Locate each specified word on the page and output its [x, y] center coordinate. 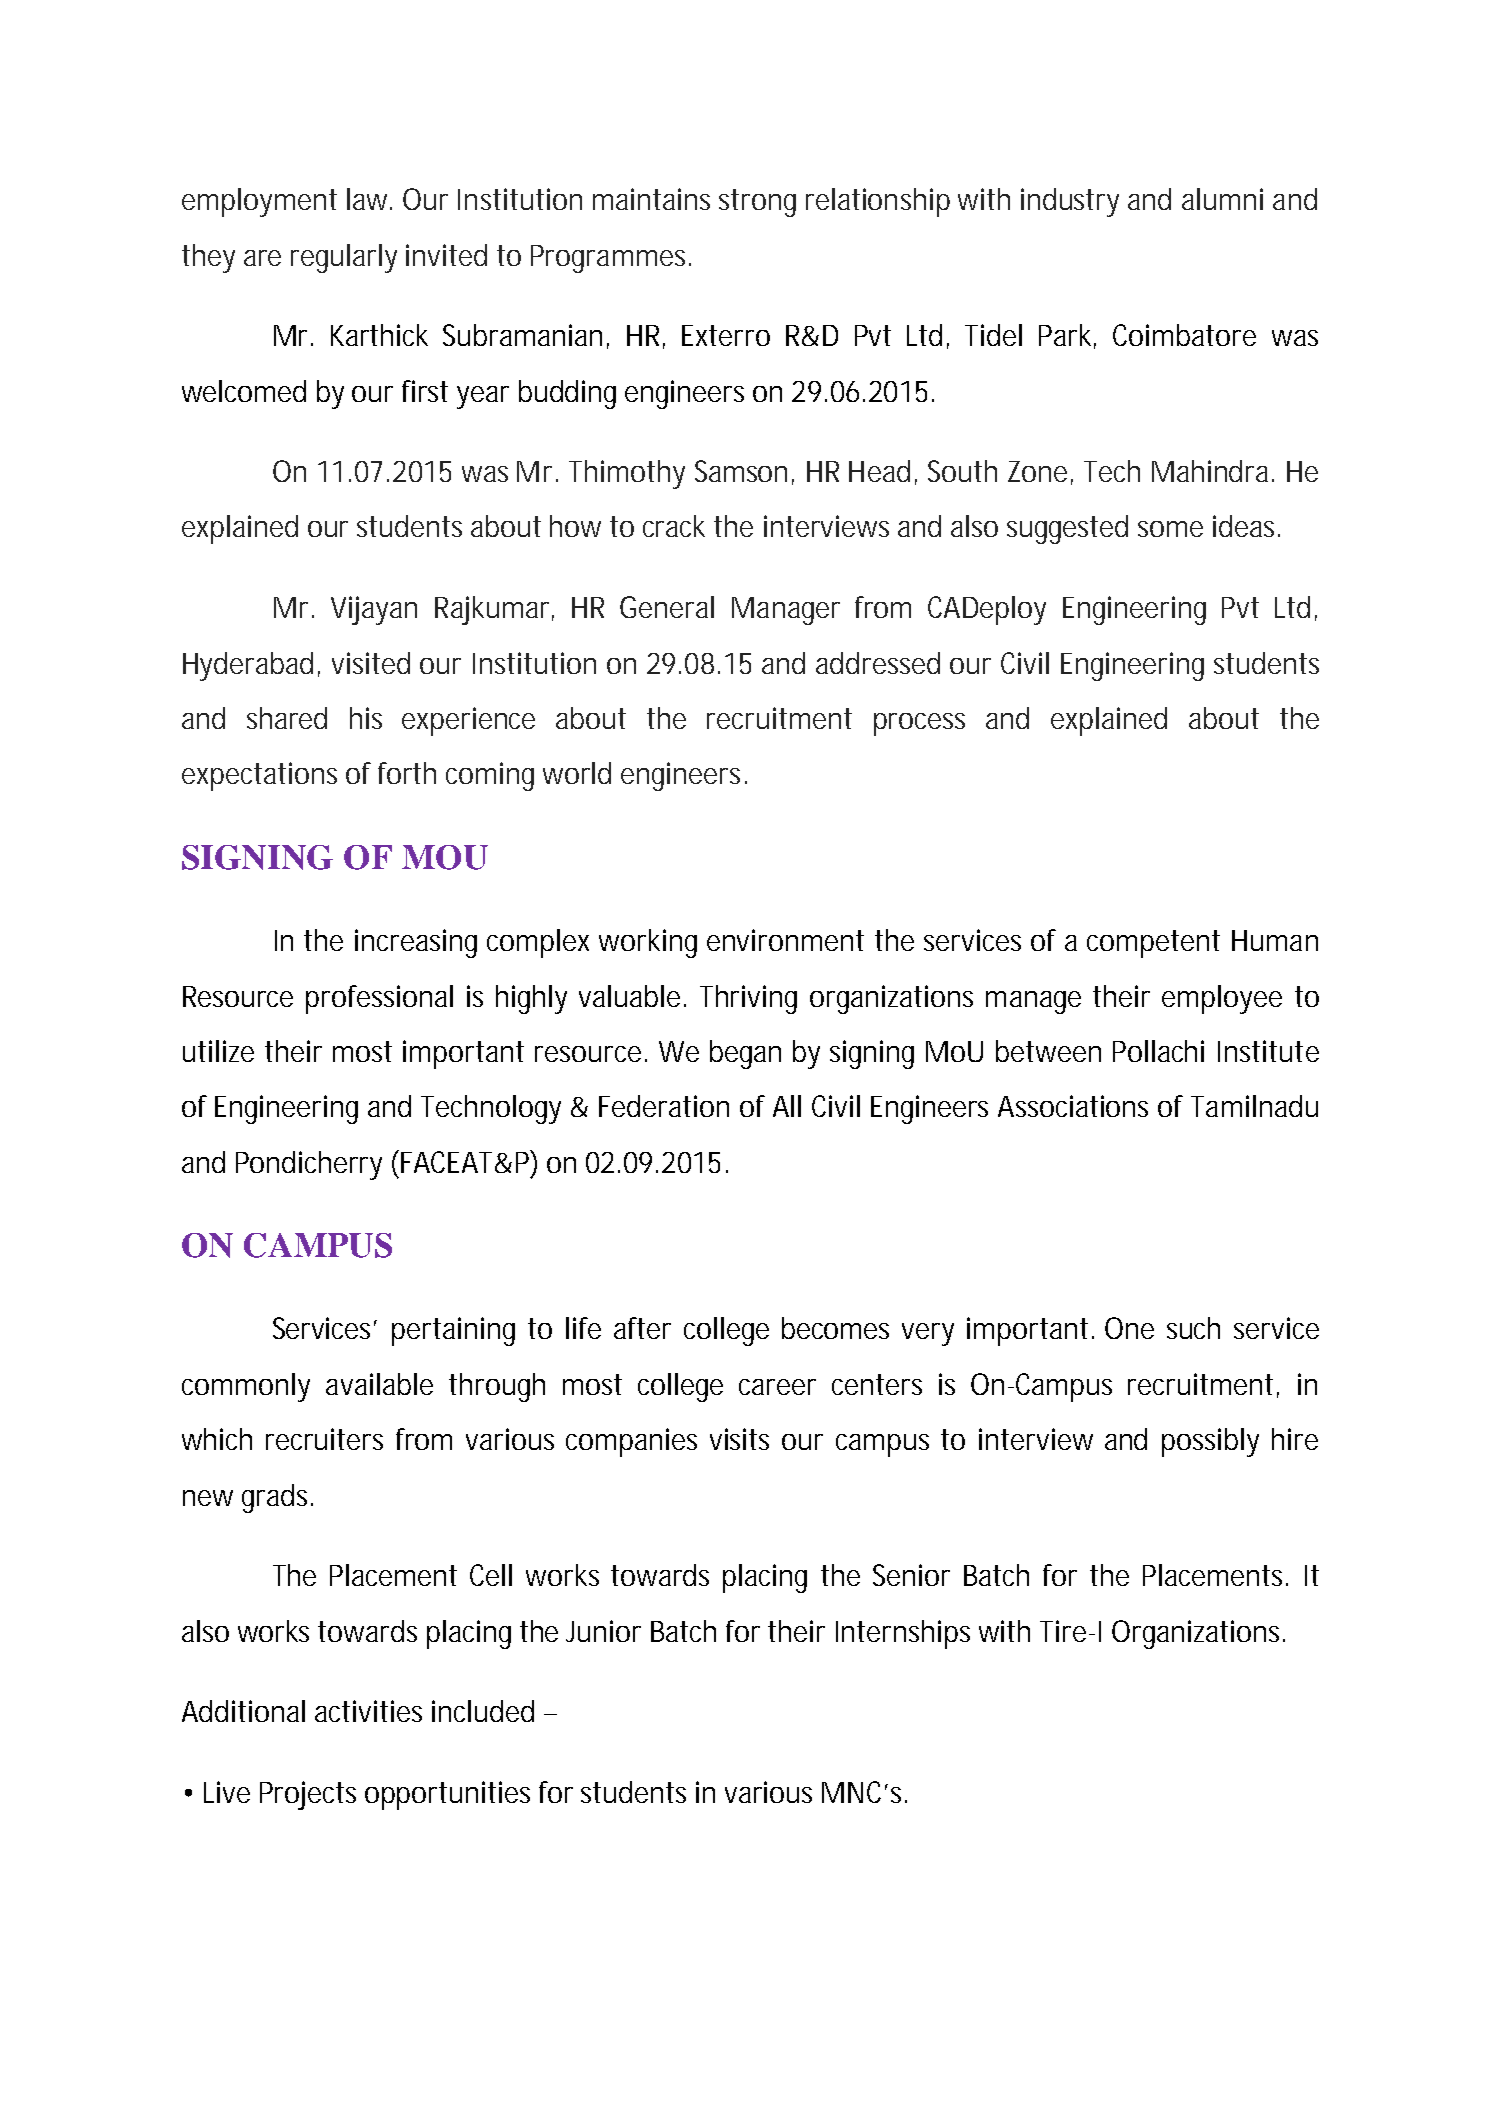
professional [379, 999]
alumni [1222, 199]
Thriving [748, 999]
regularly [344, 258]
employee [1222, 999]
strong [757, 203]
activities [368, 1711]
